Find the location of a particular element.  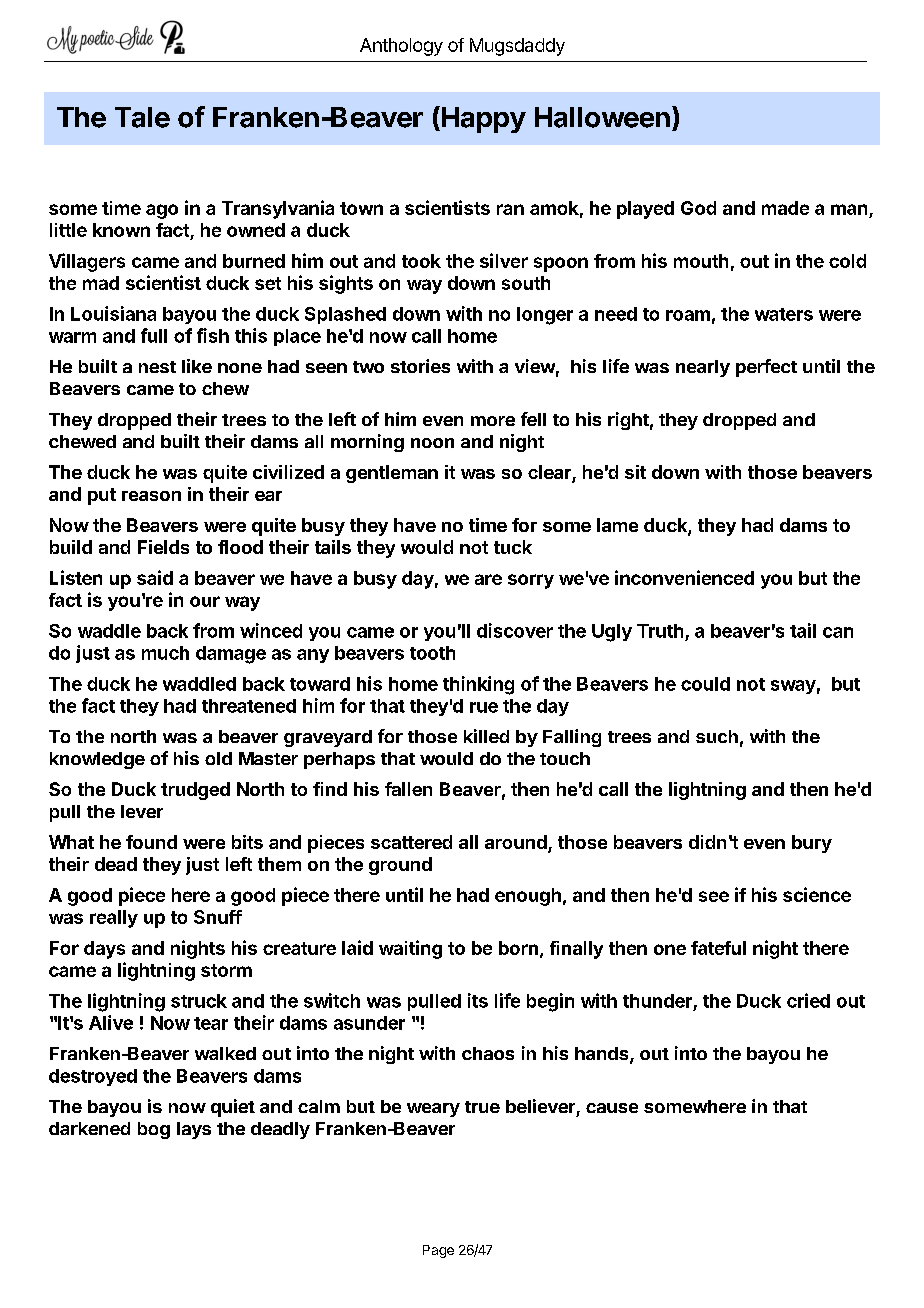

Halloween is located at coordinates (602, 117).
